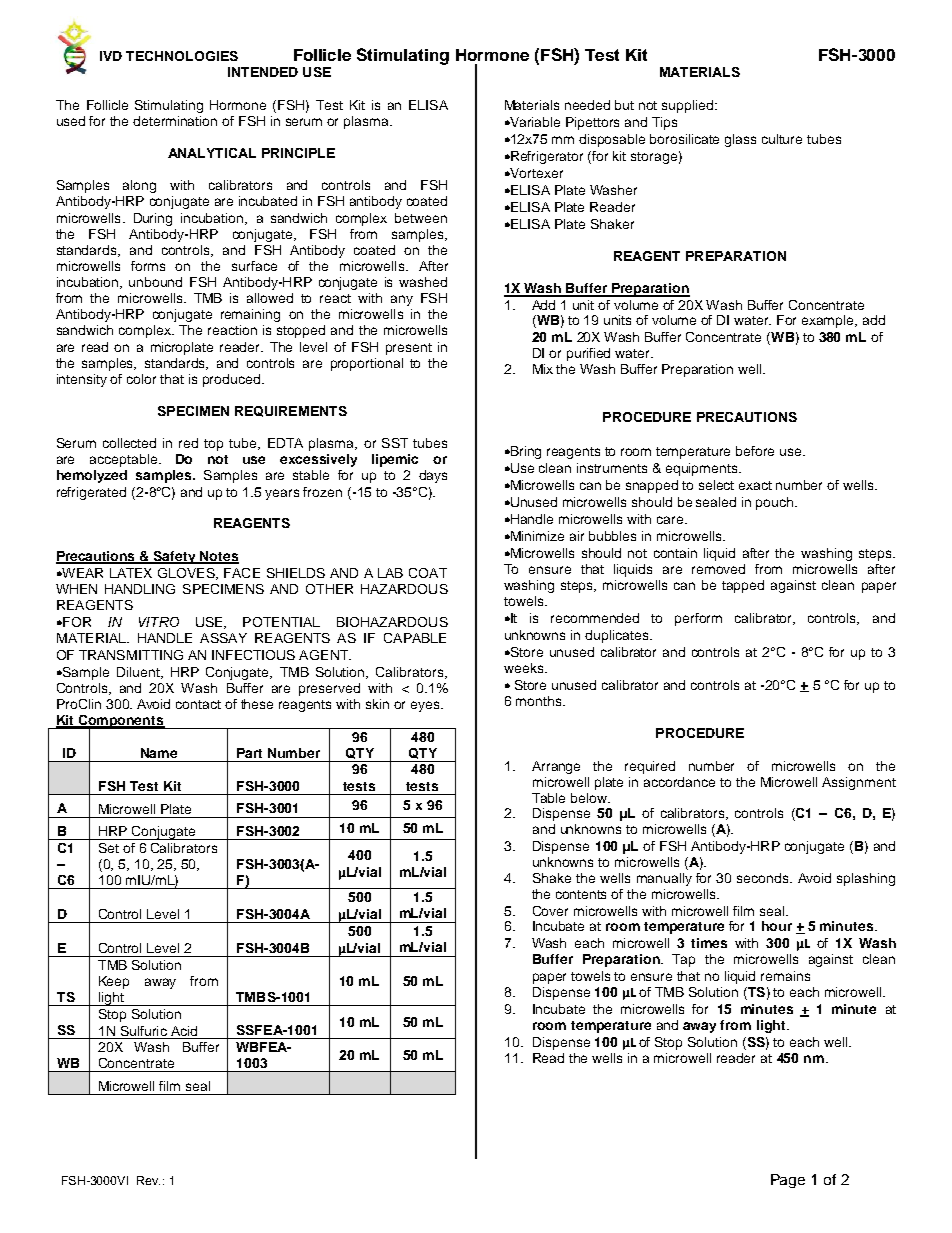  What do you see at coordinates (785, 976) in the document?
I see `remains` at bounding box center [785, 976].
